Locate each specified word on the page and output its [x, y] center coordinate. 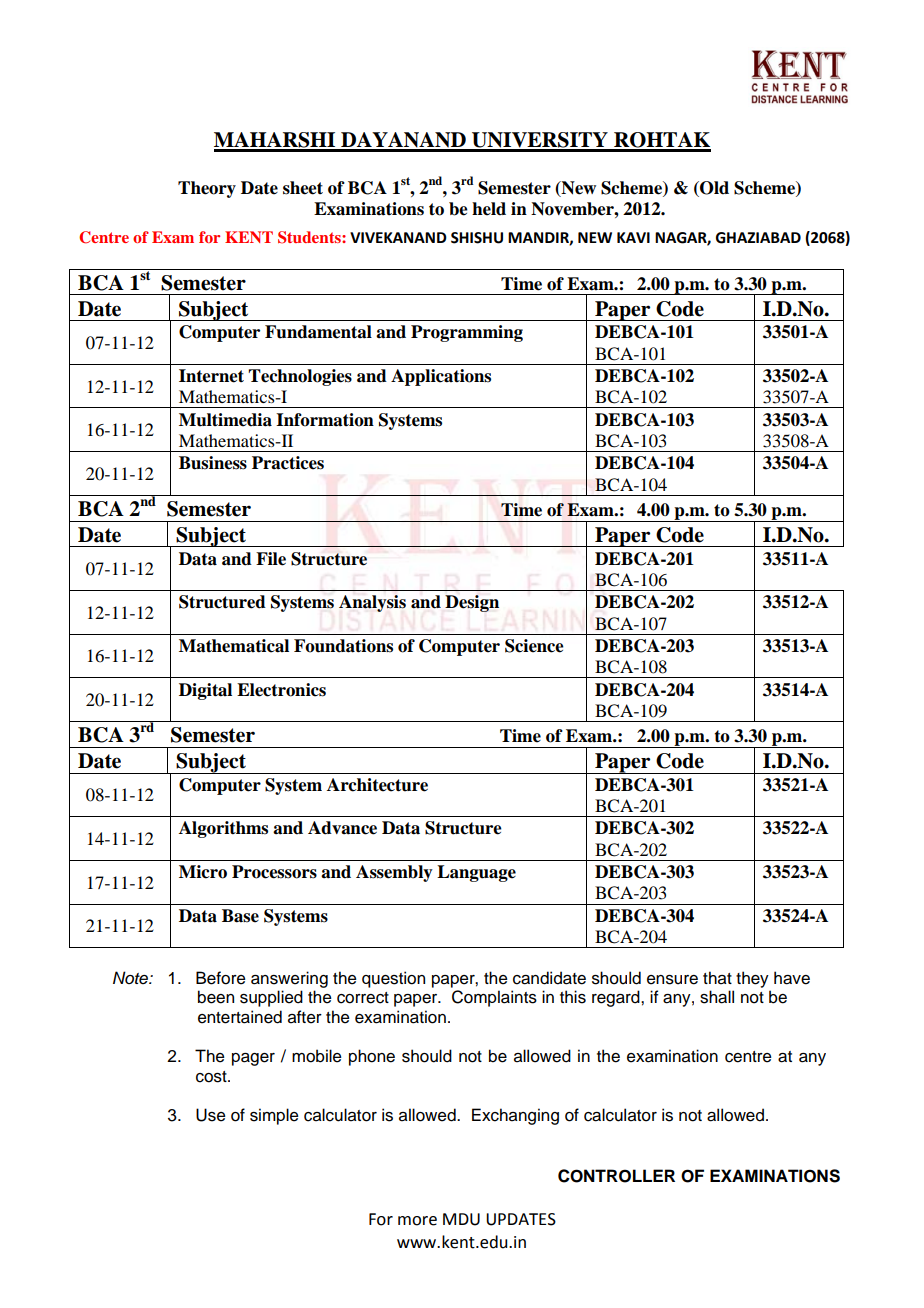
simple [274, 1116]
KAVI [633, 237]
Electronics [281, 690]
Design [472, 603]
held [489, 209]
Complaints [494, 998]
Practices [288, 463]
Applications [441, 377]
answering [289, 979]
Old [713, 189]
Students [310, 237]
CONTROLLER [616, 1176]
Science [534, 646]
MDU [461, 1219]
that [717, 978]
